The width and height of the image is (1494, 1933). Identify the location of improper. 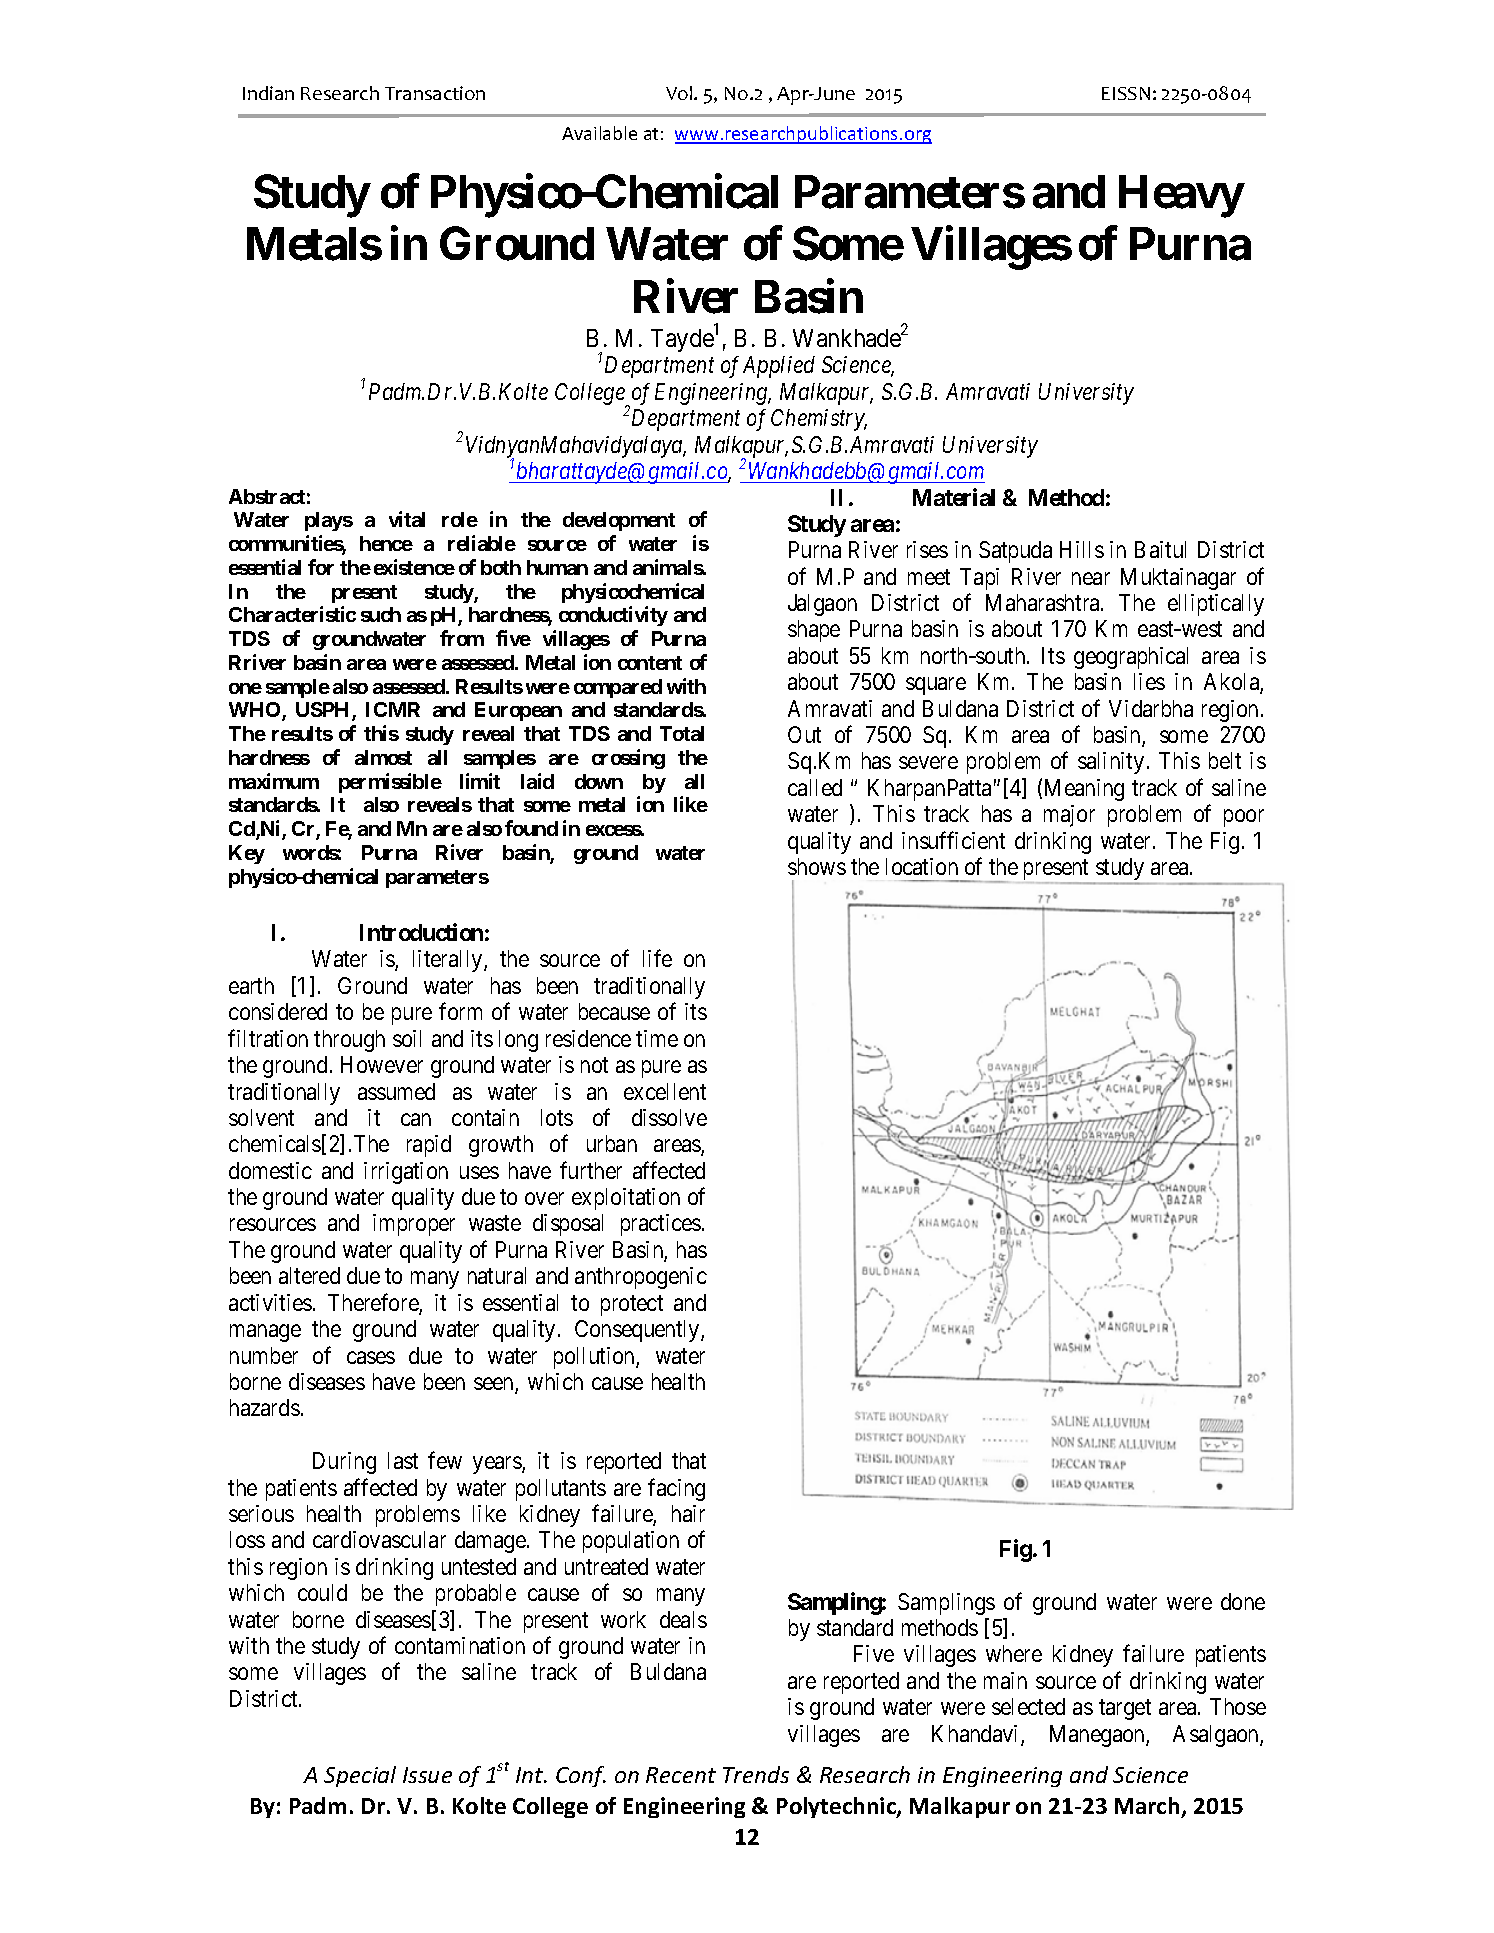
(414, 1225).
